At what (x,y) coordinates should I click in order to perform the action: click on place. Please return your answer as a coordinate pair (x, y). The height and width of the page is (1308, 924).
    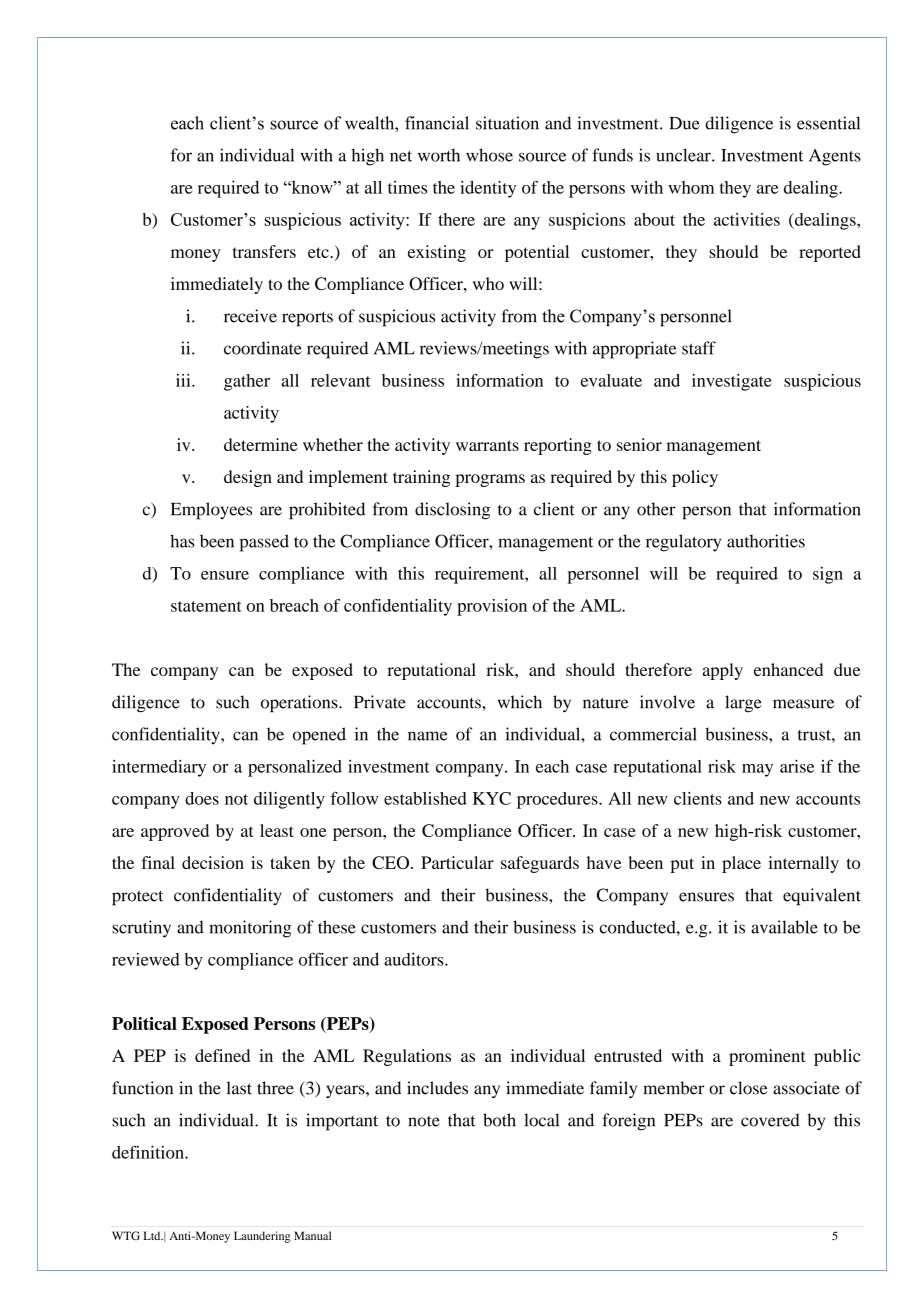
    Looking at the image, I should click on (741, 864).
